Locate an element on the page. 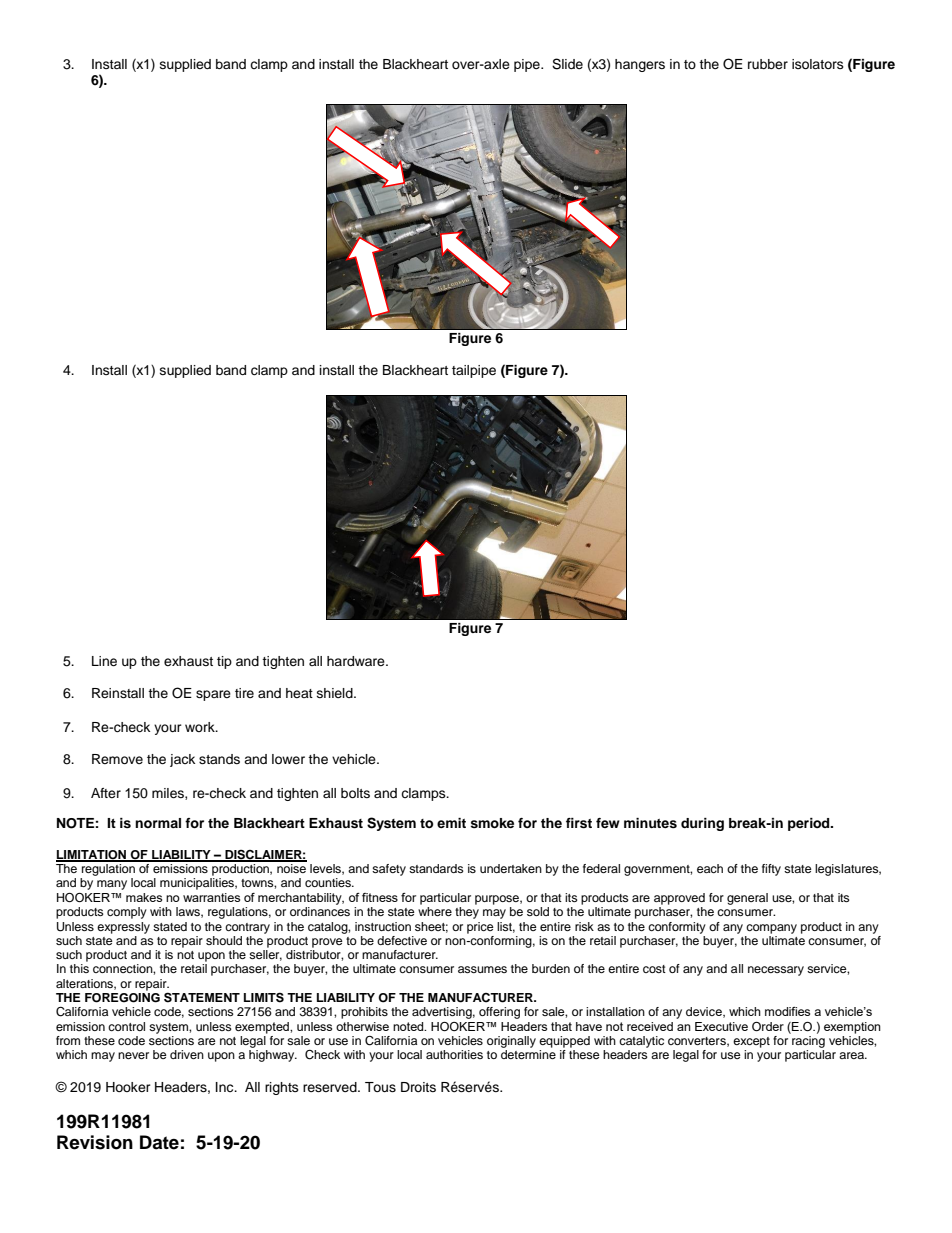  heat is located at coordinates (299, 693).
